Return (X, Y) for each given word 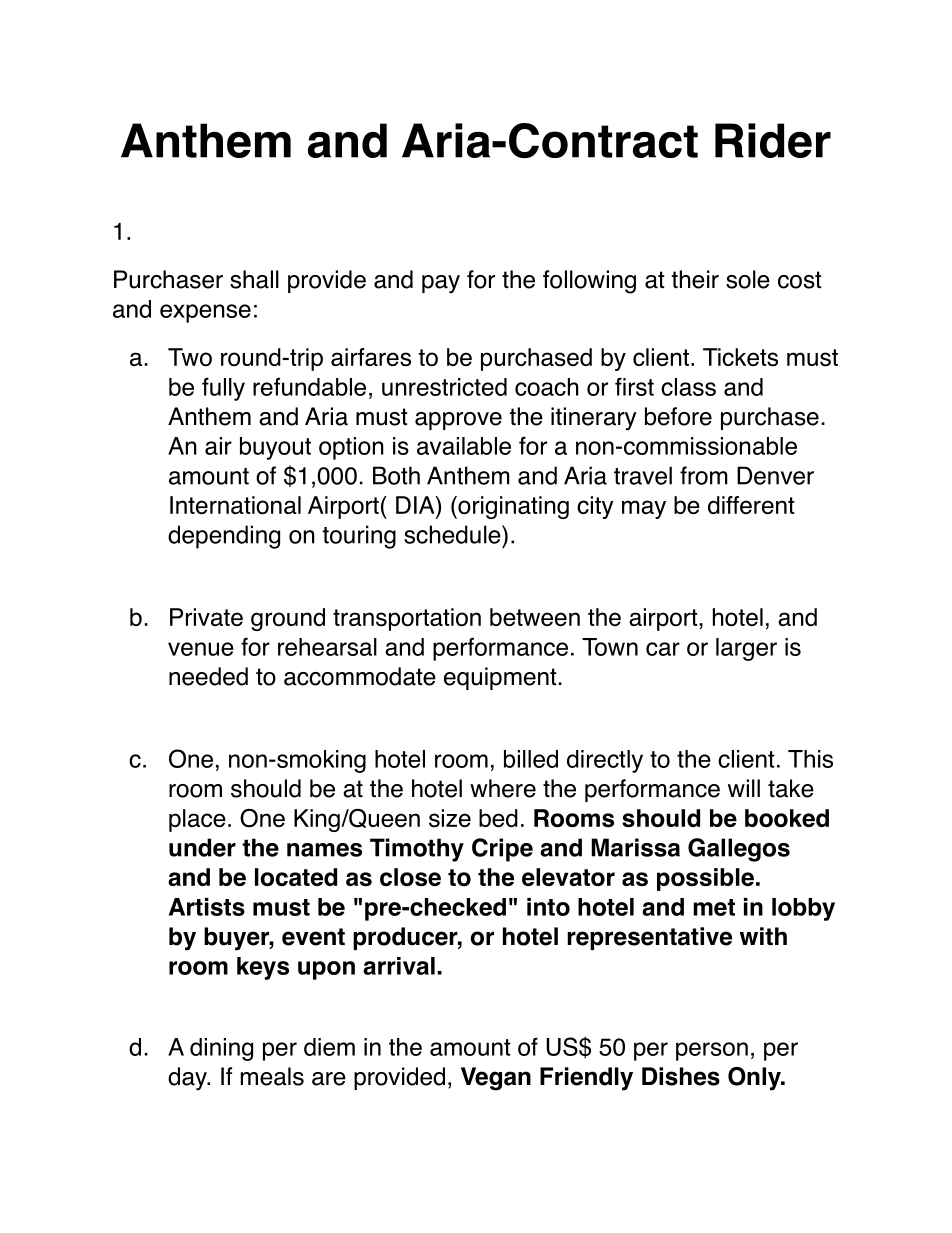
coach (547, 387)
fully (223, 389)
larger (746, 649)
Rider (773, 140)
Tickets (740, 357)
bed (498, 818)
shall (254, 279)
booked (787, 818)
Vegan (496, 1079)
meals (272, 1076)
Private (206, 617)
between (535, 617)
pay (441, 284)
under (202, 847)
